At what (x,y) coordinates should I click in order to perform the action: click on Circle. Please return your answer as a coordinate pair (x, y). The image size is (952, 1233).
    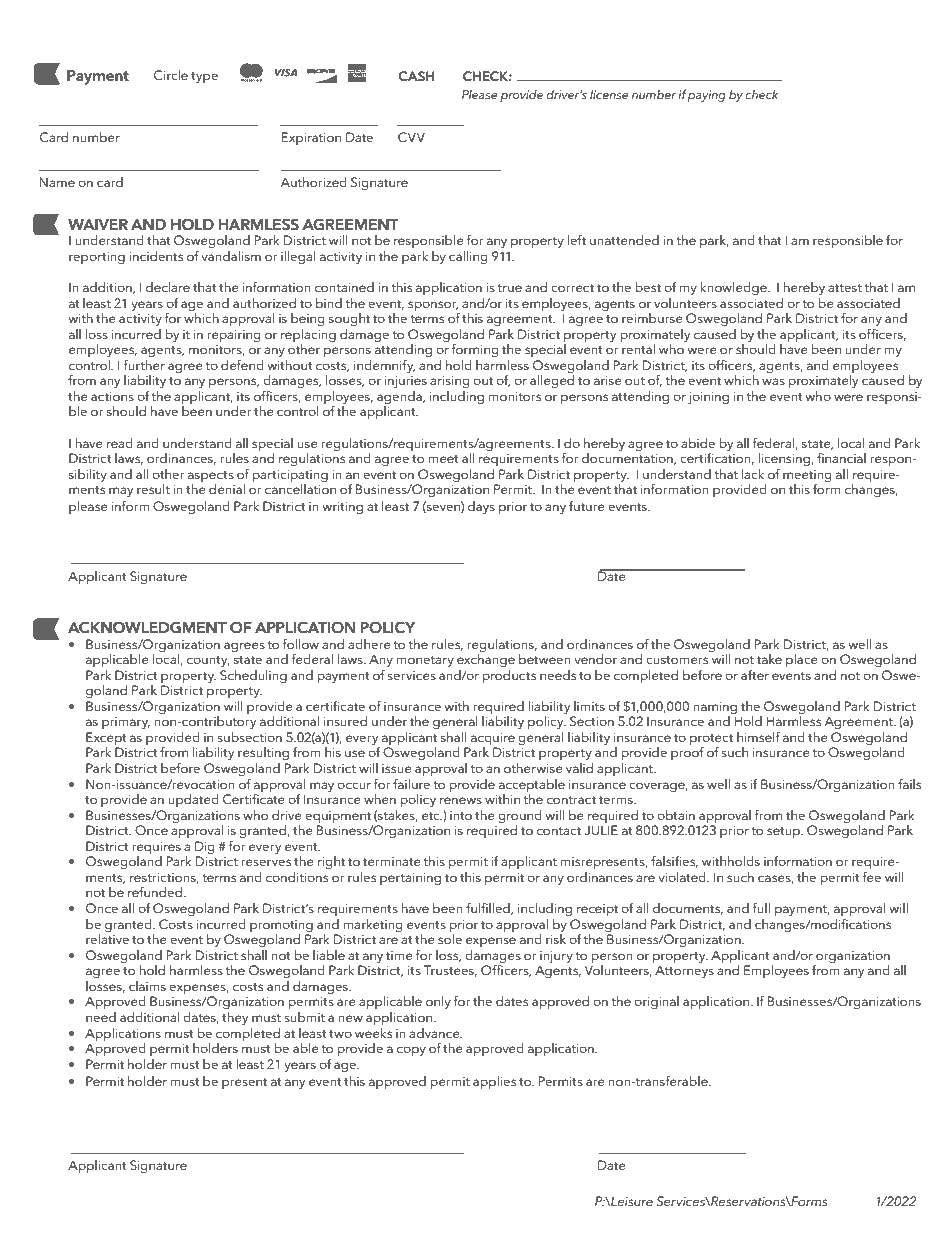
    Looking at the image, I should click on (171, 75).
